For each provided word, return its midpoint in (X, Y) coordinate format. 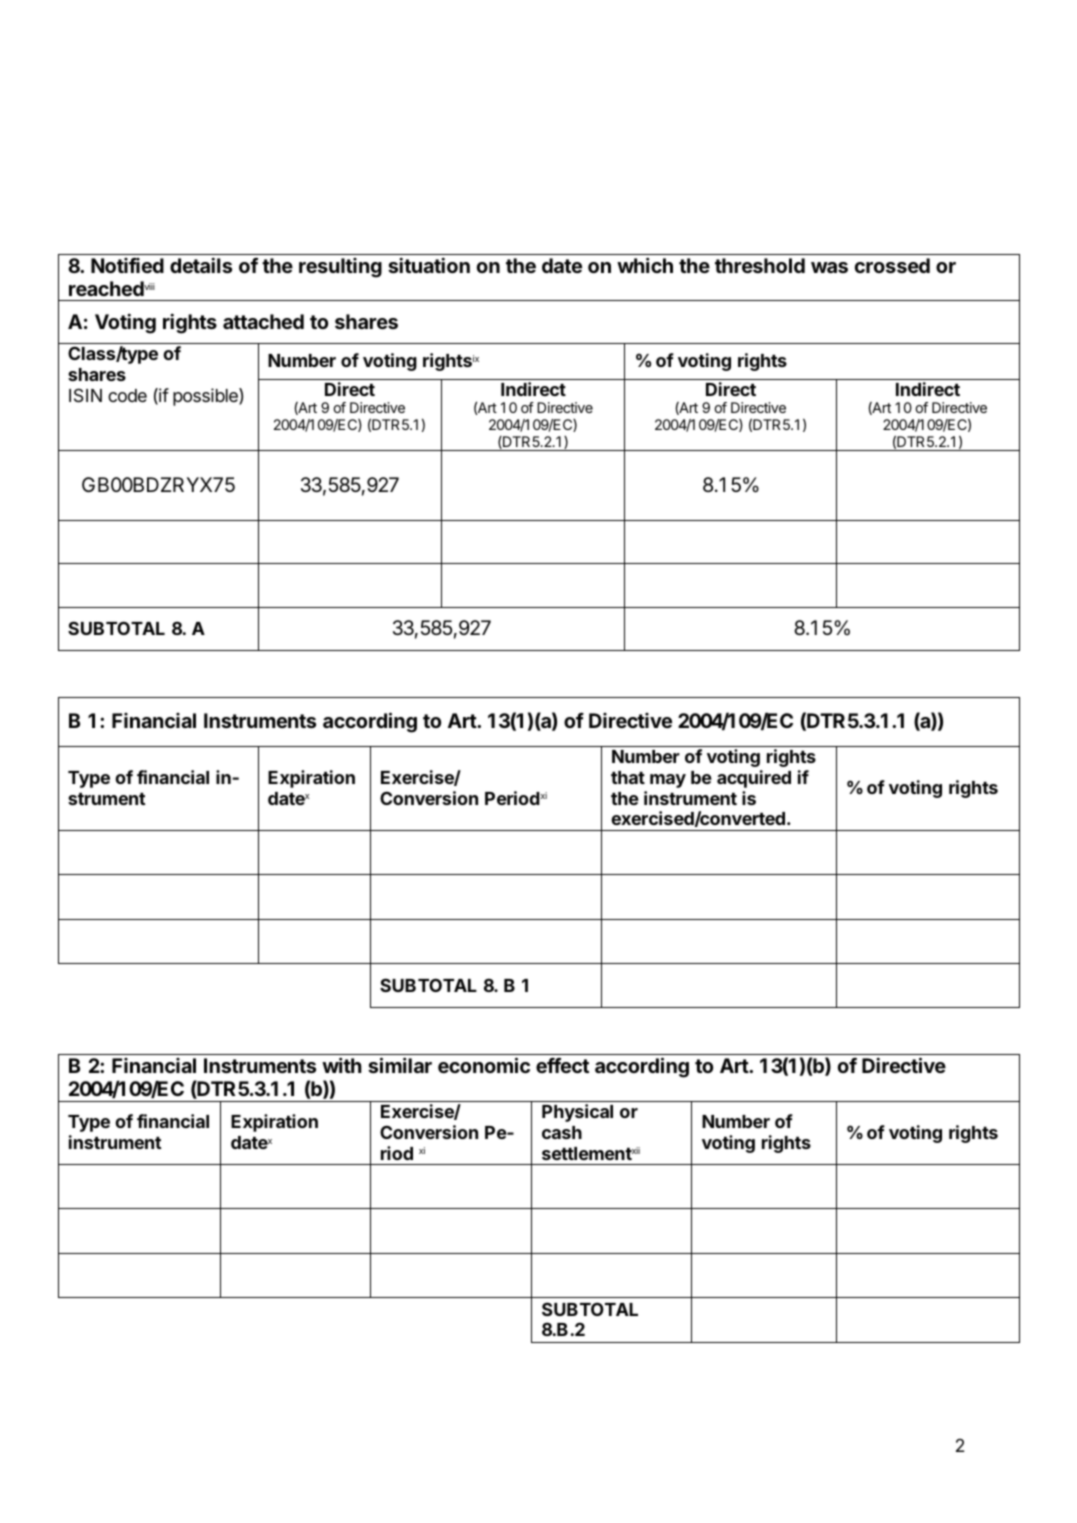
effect (562, 1065)
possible (206, 397)
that (628, 777)
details (201, 265)
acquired (754, 779)
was (829, 267)
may (668, 781)
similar (400, 1065)
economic (484, 1065)
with (342, 1065)
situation (429, 265)
